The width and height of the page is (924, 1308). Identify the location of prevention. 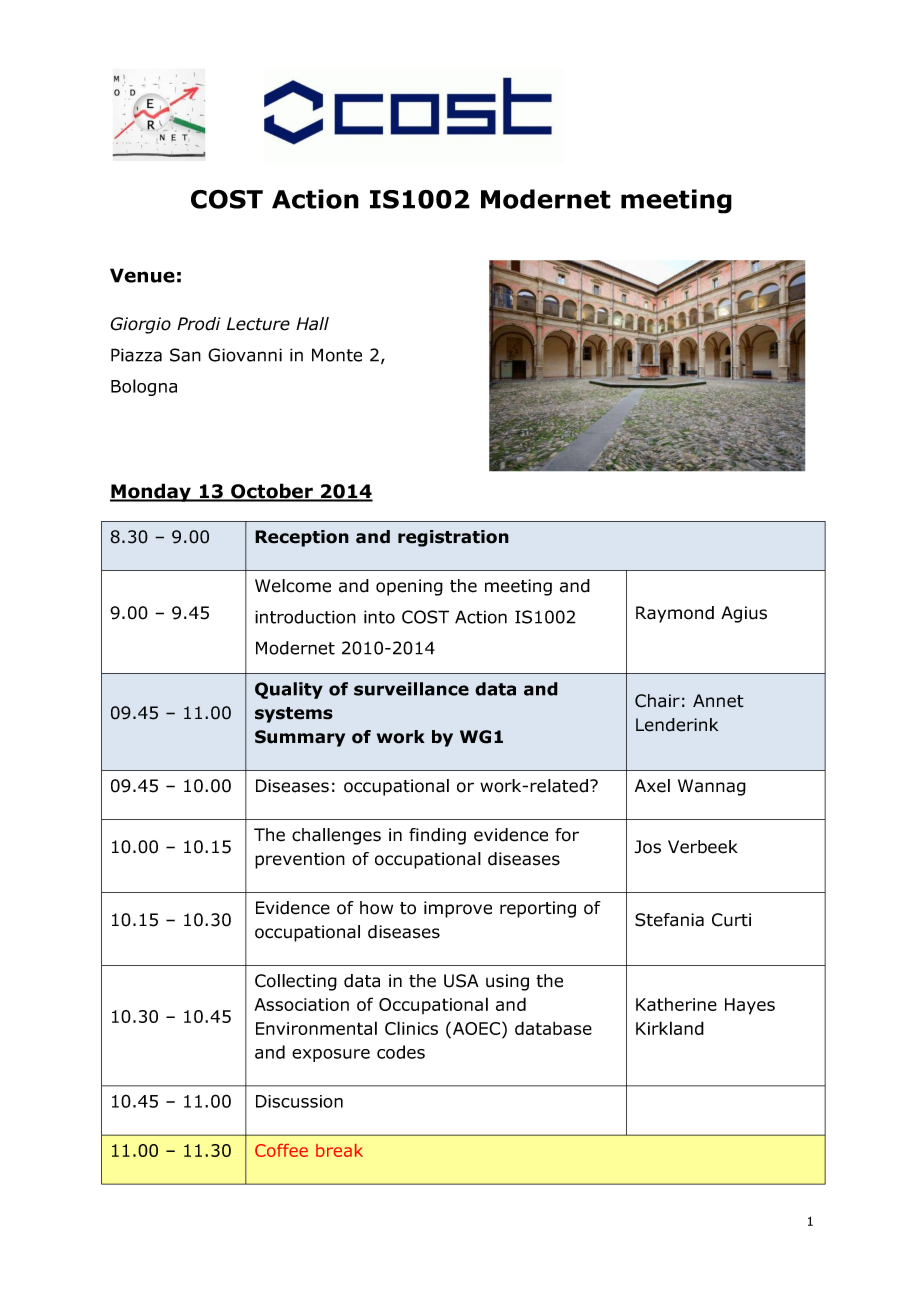
(300, 860).
